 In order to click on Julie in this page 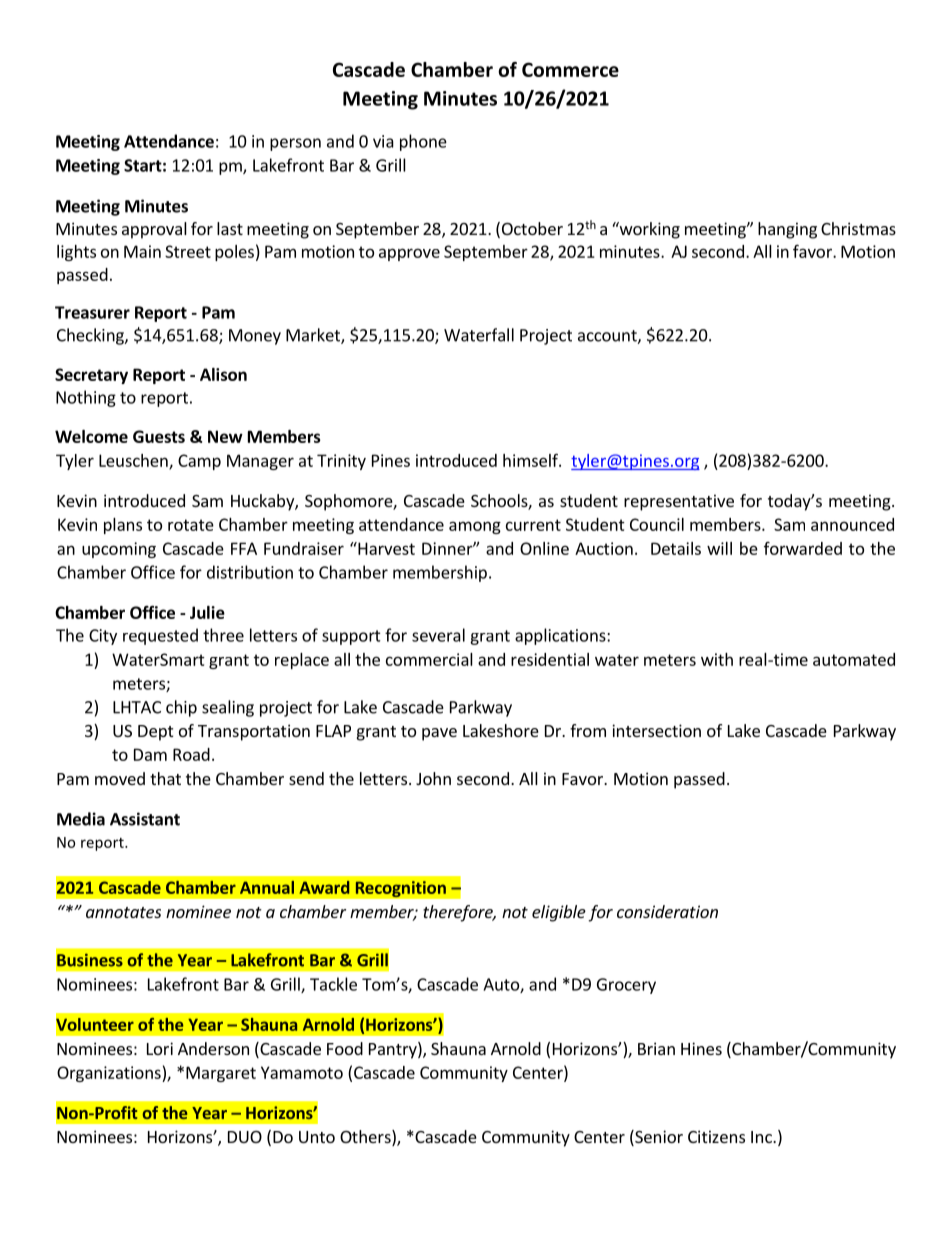, I will do `click(207, 612)`.
